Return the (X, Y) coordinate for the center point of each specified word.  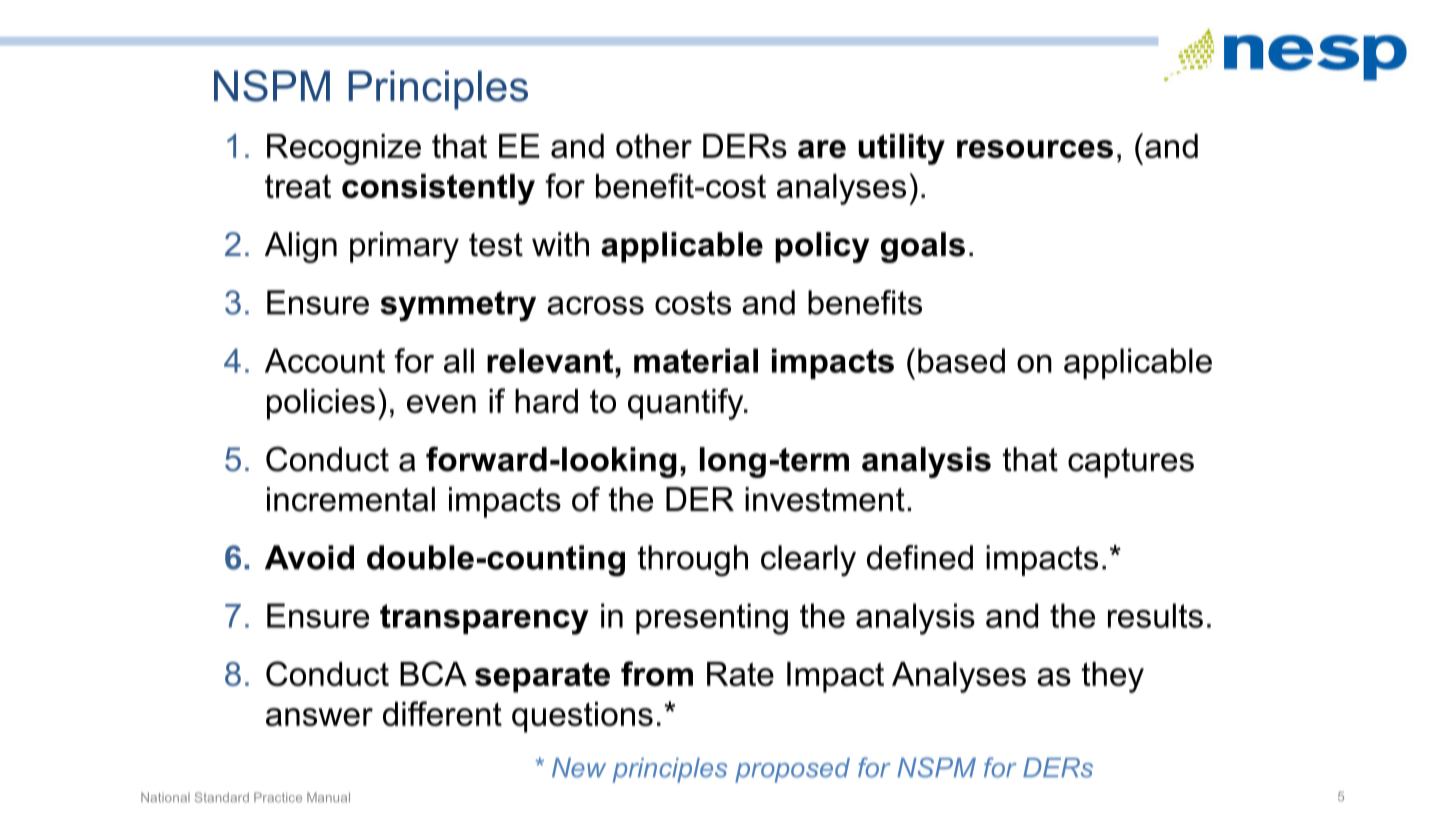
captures (1131, 463)
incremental (351, 499)
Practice (278, 797)
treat (298, 186)
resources (1035, 149)
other (654, 146)
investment (825, 499)
